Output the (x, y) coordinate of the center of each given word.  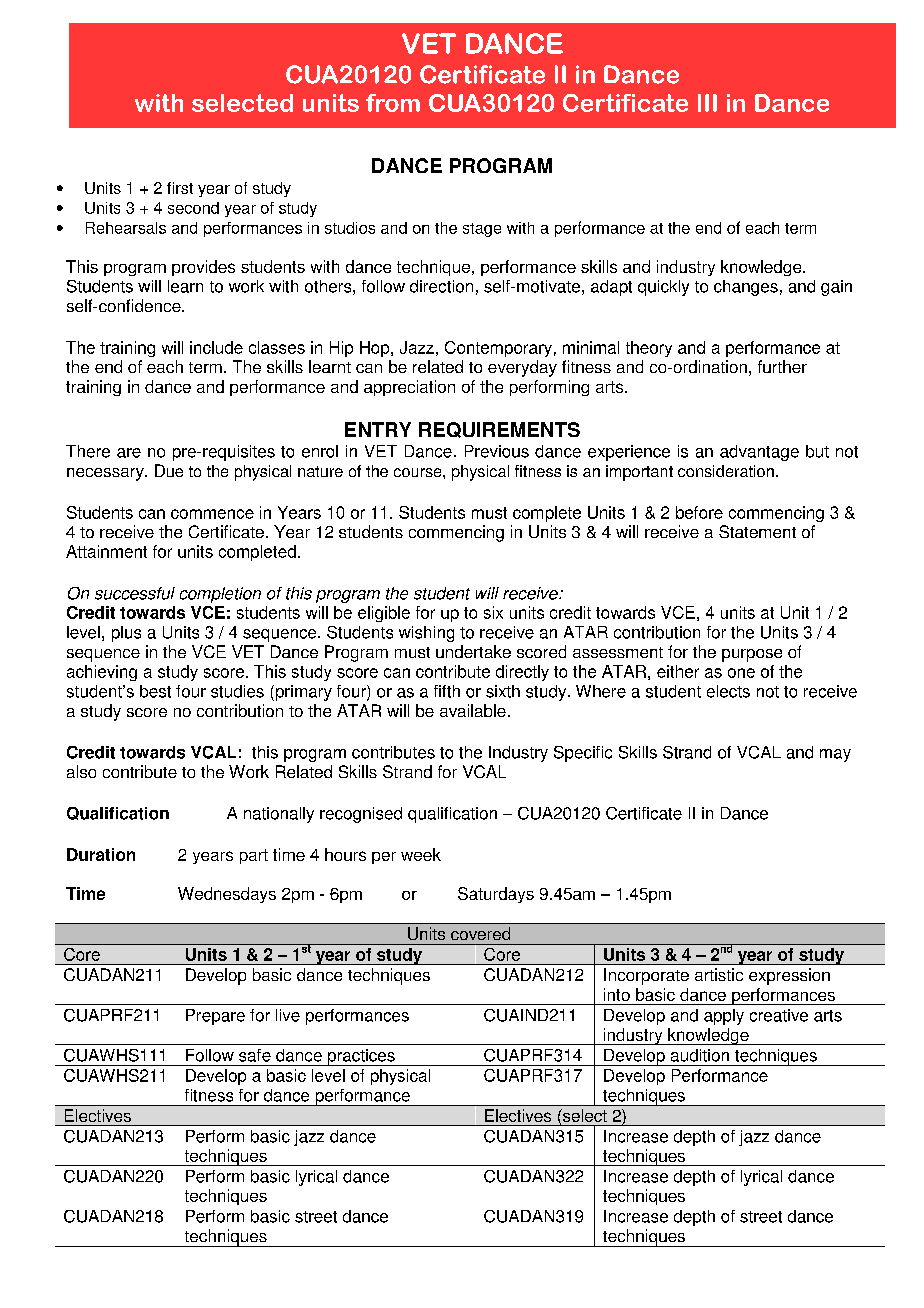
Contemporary (498, 349)
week (421, 854)
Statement (757, 531)
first (180, 188)
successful (135, 593)
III (707, 103)
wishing (426, 634)
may (835, 755)
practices (361, 1057)
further (782, 366)
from (393, 103)
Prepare (215, 1017)
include (216, 347)
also (81, 771)
